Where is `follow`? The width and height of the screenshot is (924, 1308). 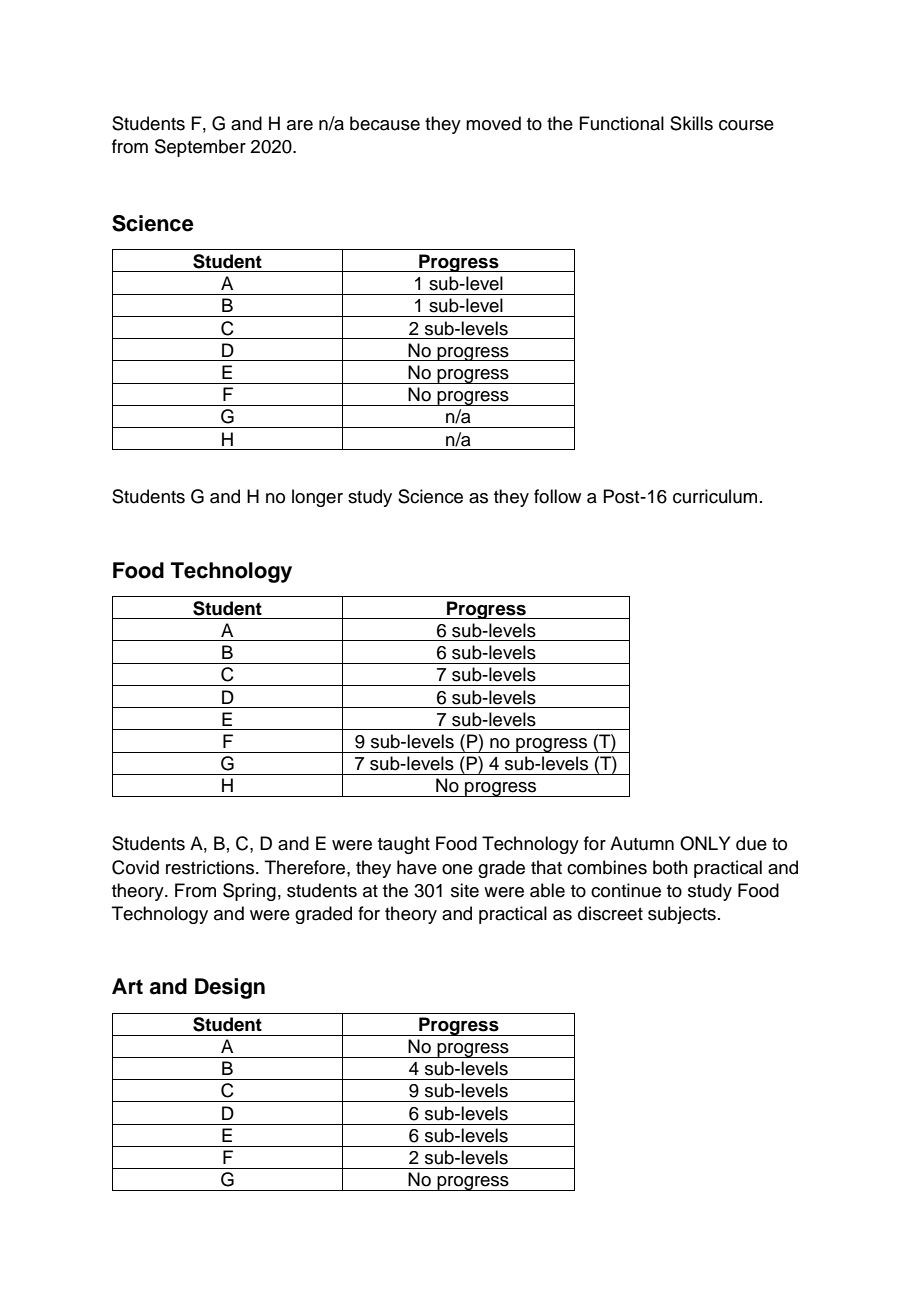
follow is located at coordinates (557, 496).
